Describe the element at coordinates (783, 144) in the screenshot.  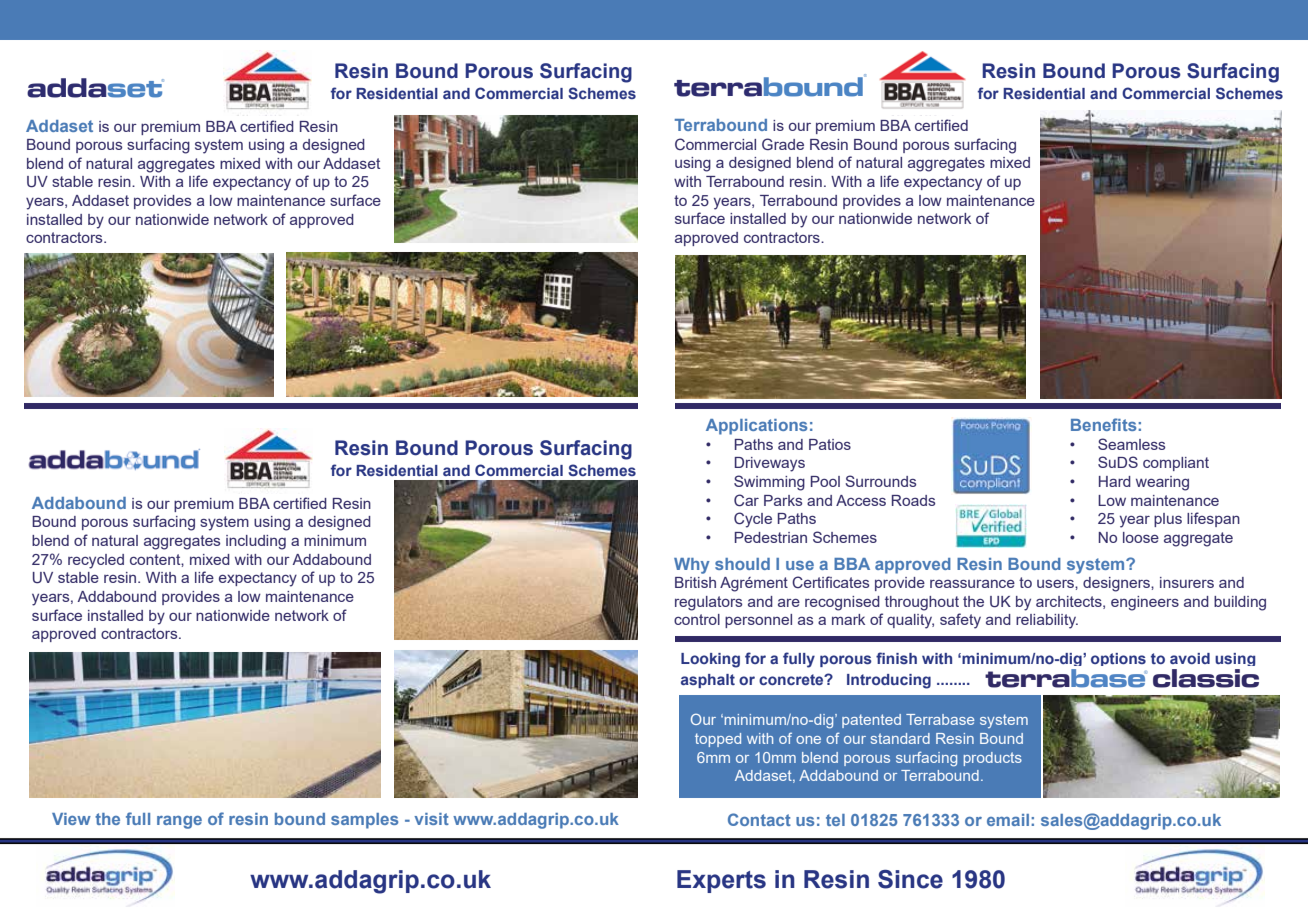
I see `Grade` at that location.
